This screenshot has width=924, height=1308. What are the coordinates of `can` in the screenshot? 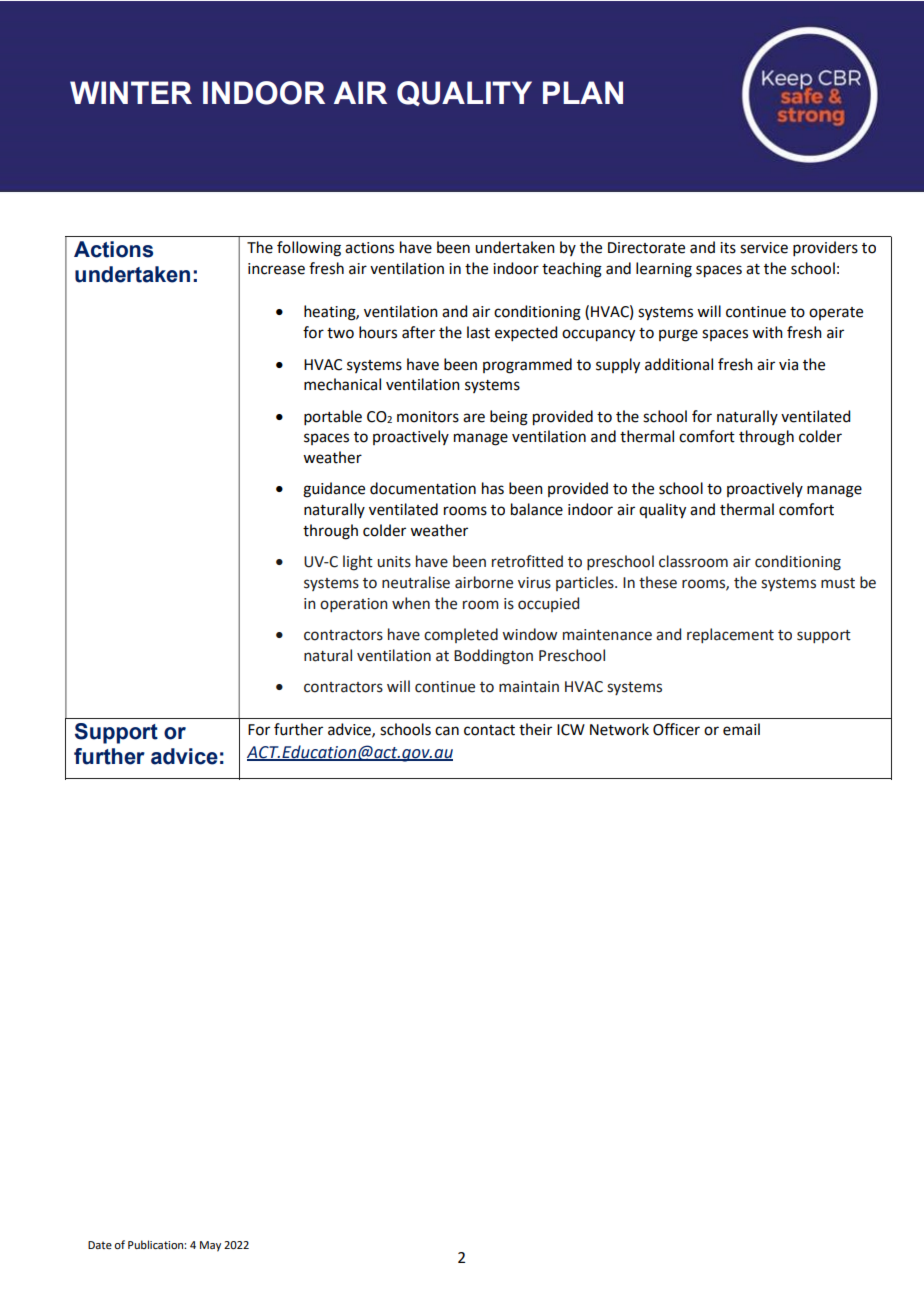 It's located at (447, 731).
